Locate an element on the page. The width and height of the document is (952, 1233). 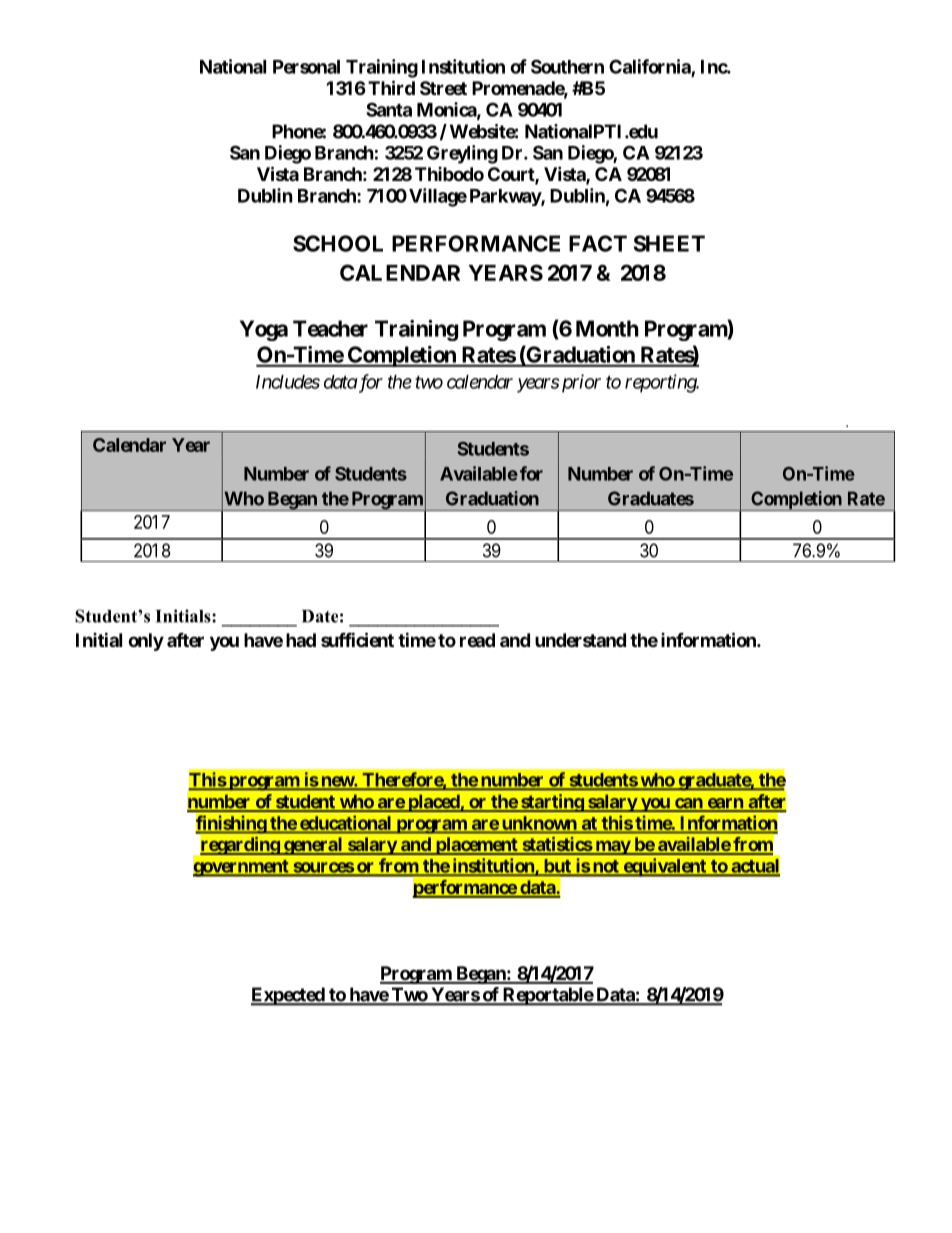
only is located at coordinates (146, 642).
